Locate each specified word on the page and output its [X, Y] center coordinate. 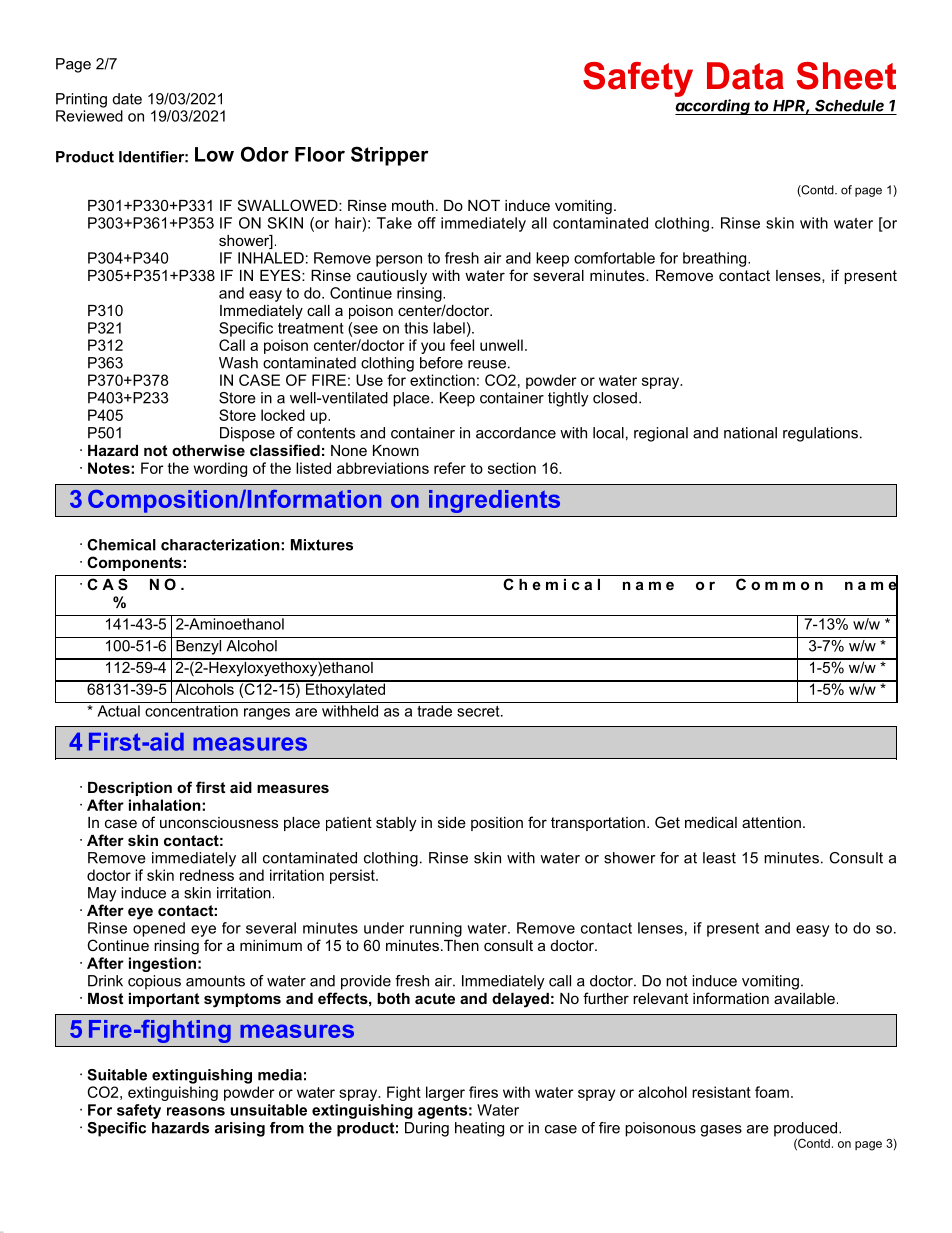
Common [779, 584]
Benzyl [199, 646]
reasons [196, 1111]
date [127, 99]
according [714, 107]
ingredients [494, 501]
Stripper [390, 156]
